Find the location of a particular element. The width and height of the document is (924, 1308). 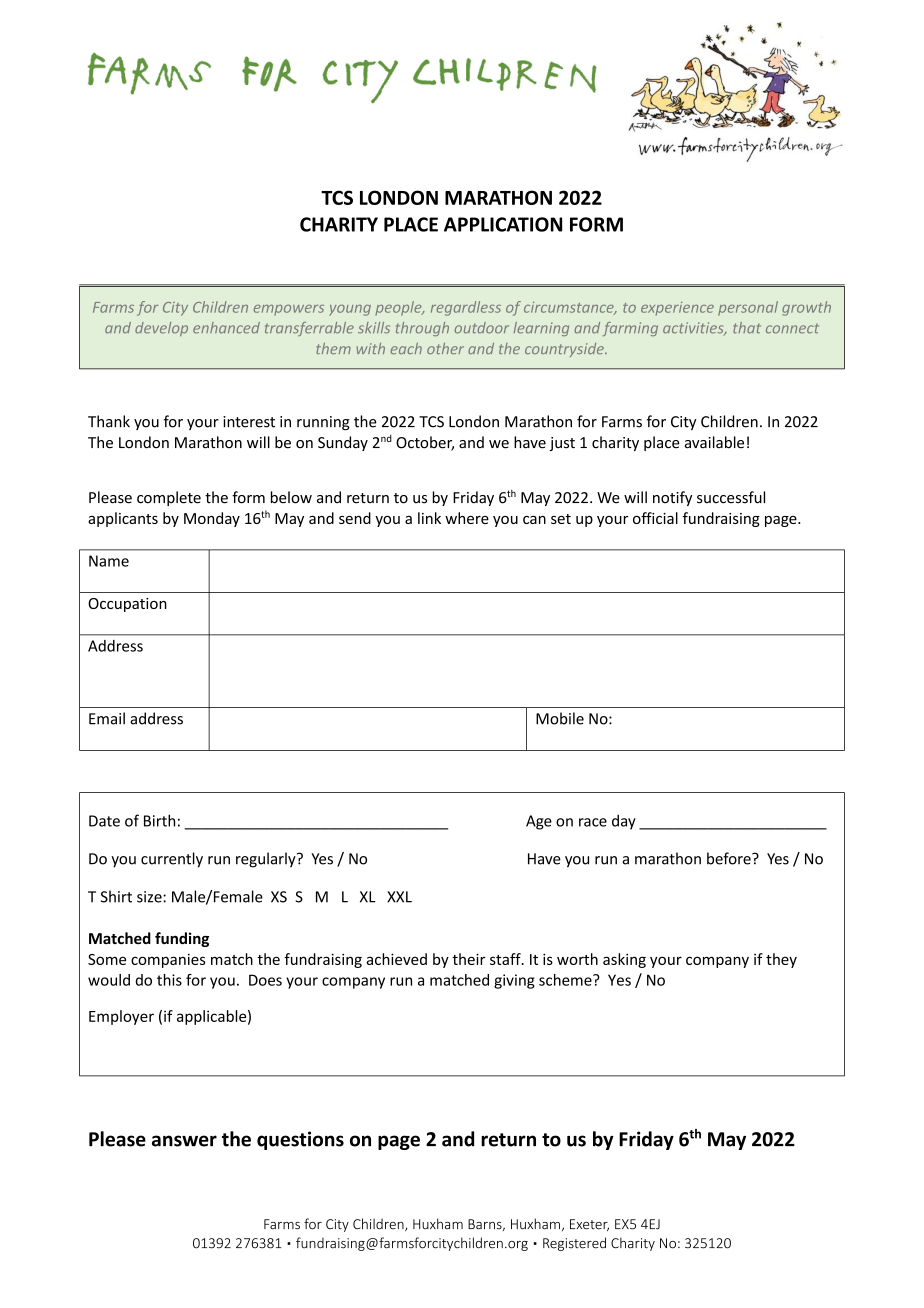

develop is located at coordinates (161, 329).
